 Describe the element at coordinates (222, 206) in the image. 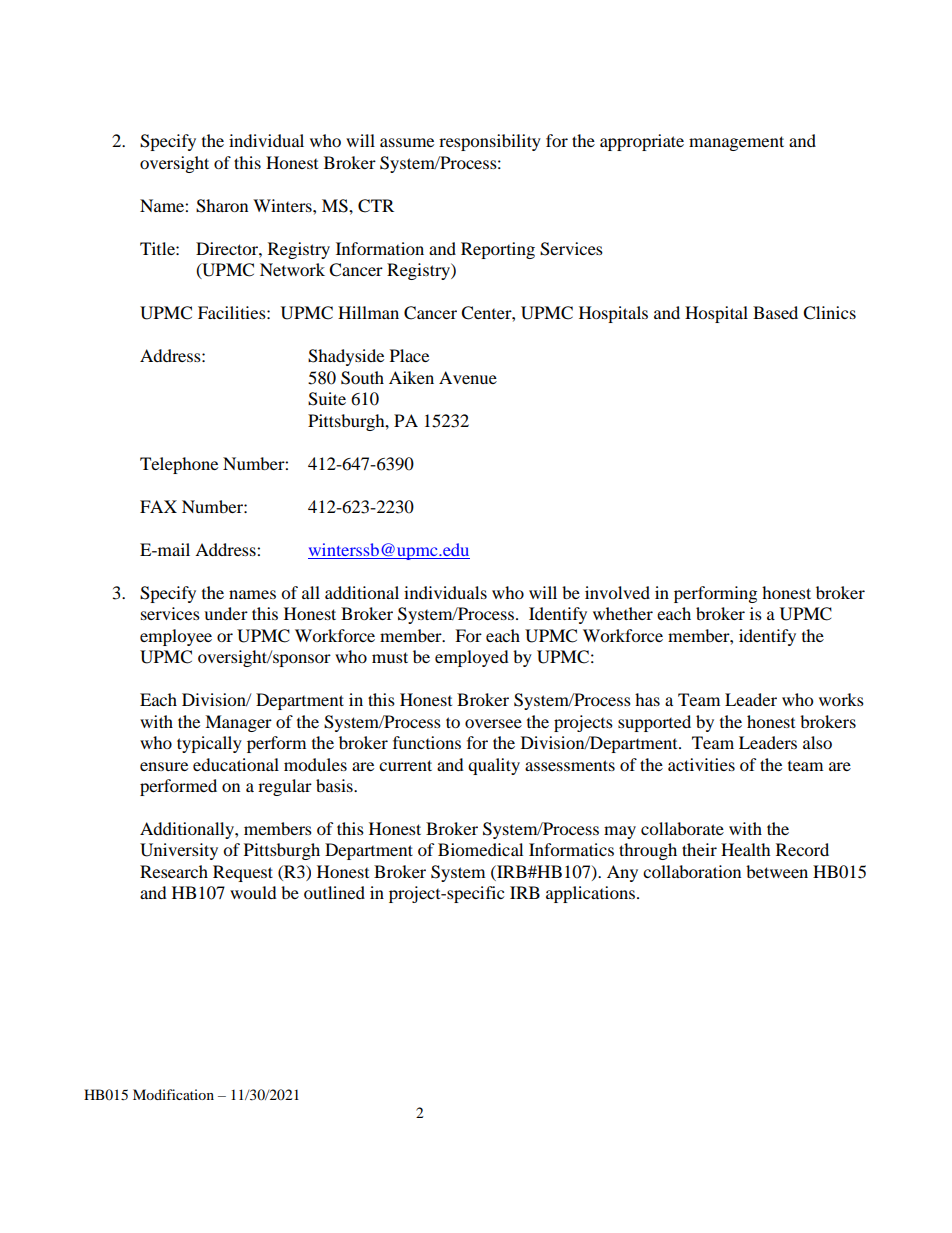

I see `Sharon` at that location.
